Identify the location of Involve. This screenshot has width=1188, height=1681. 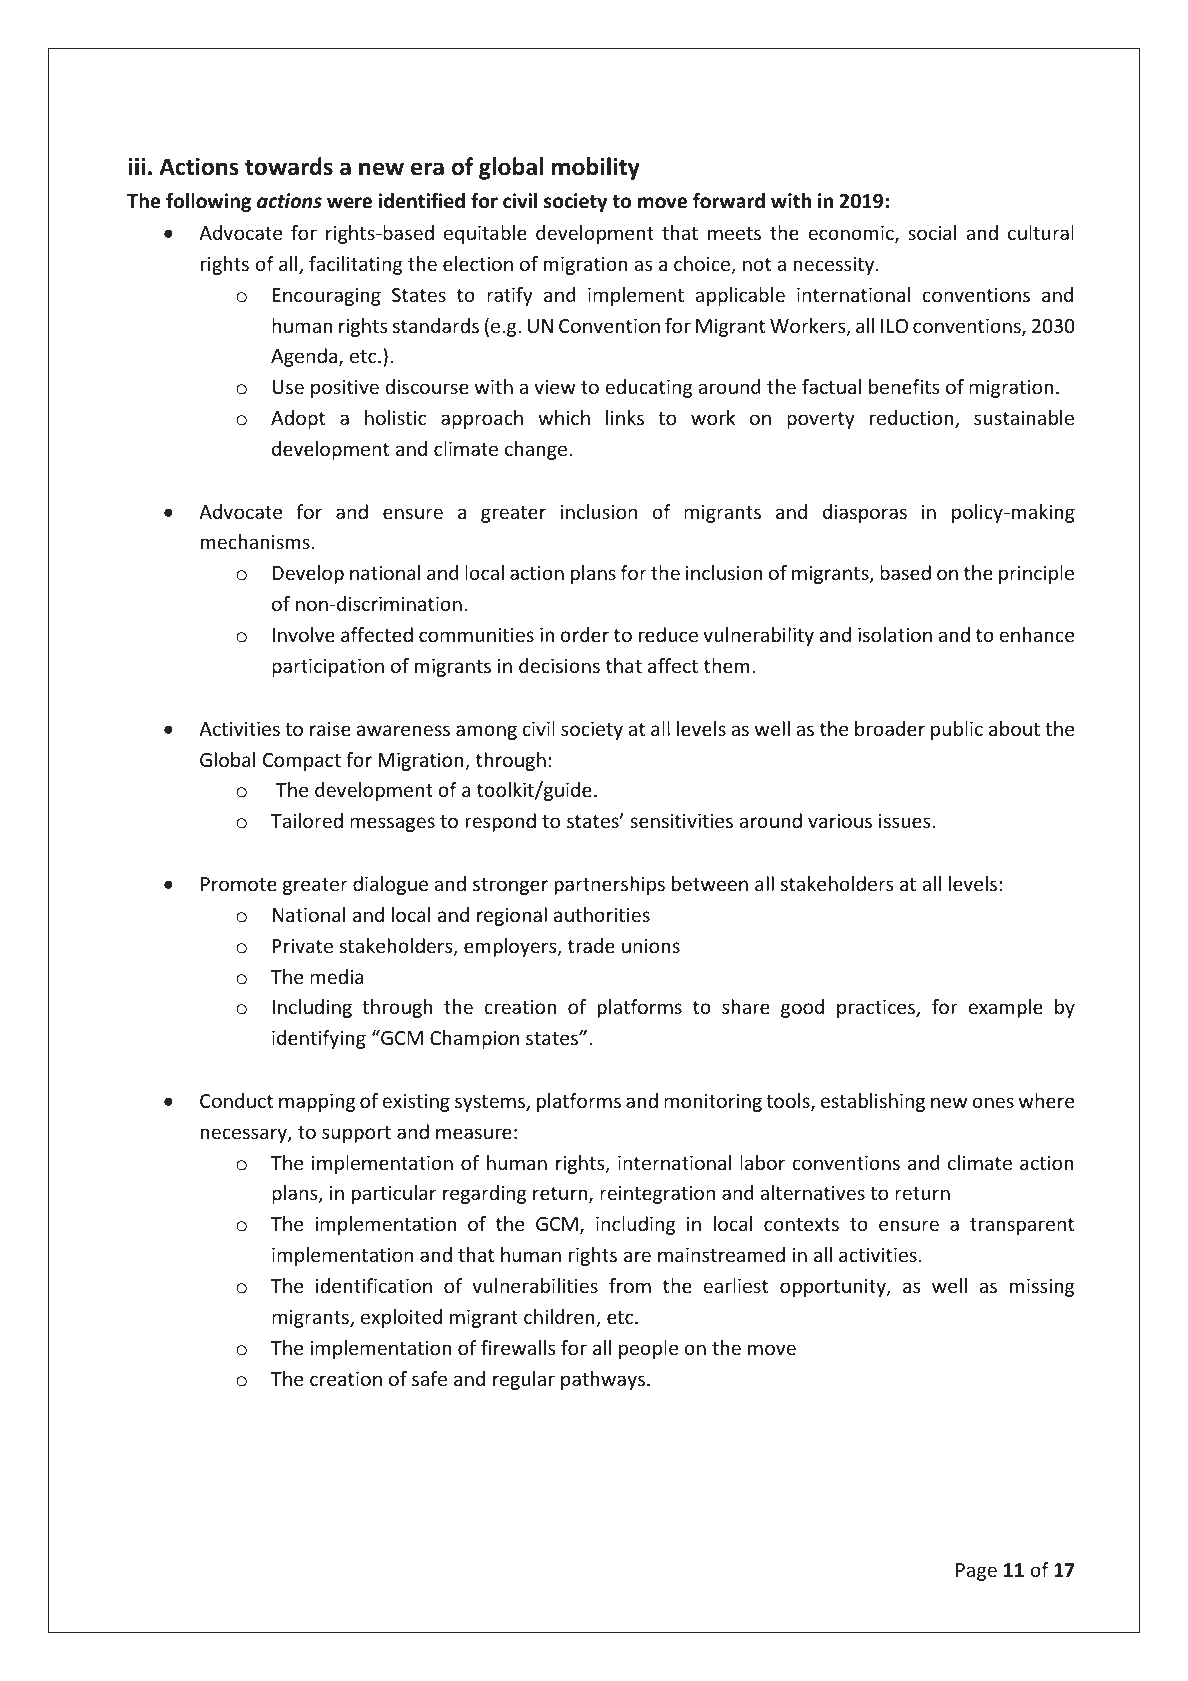
(304, 635).
